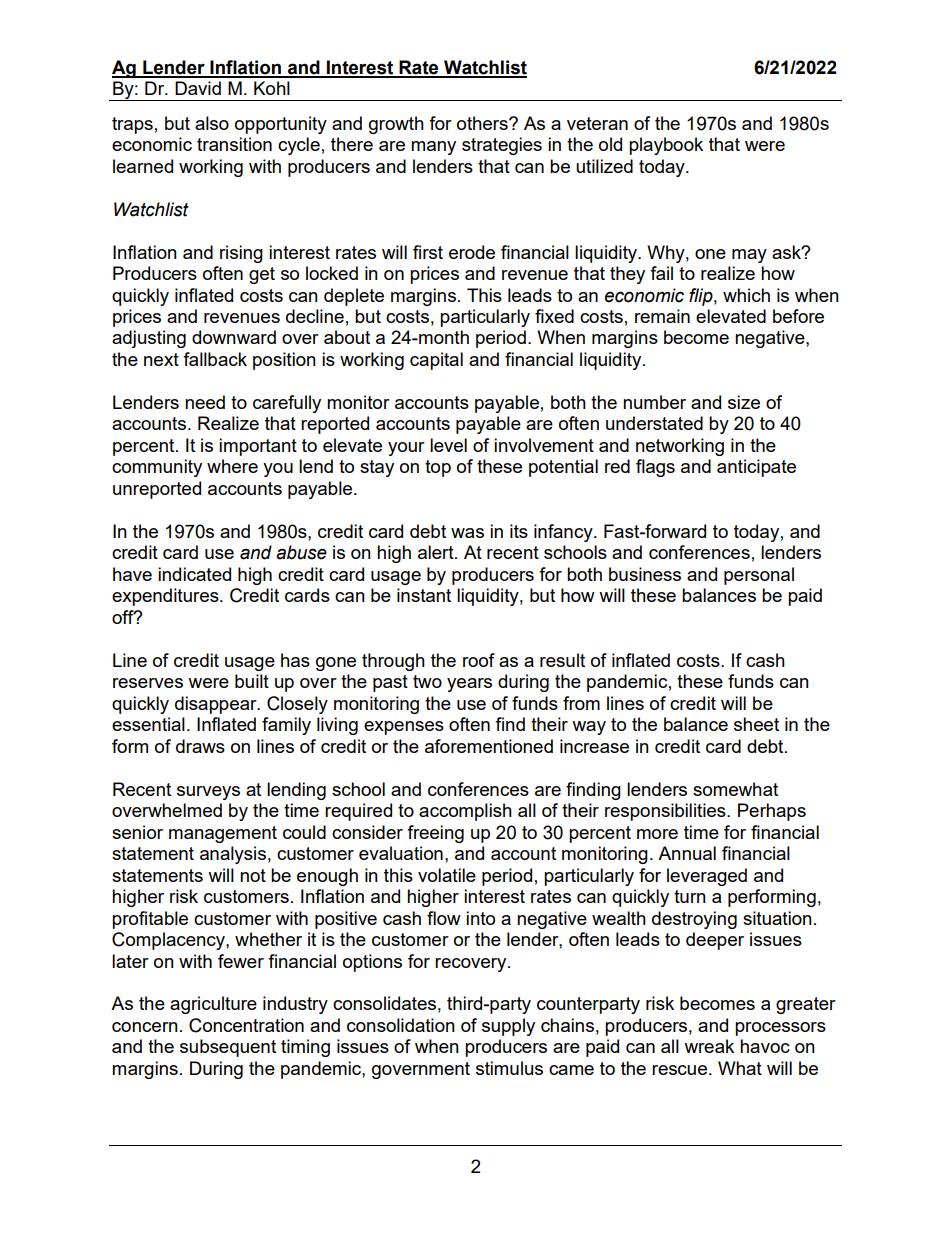 The height and width of the image is (1233, 952). Describe the element at coordinates (489, 746) in the image. I see `aforementioned` at that location.
